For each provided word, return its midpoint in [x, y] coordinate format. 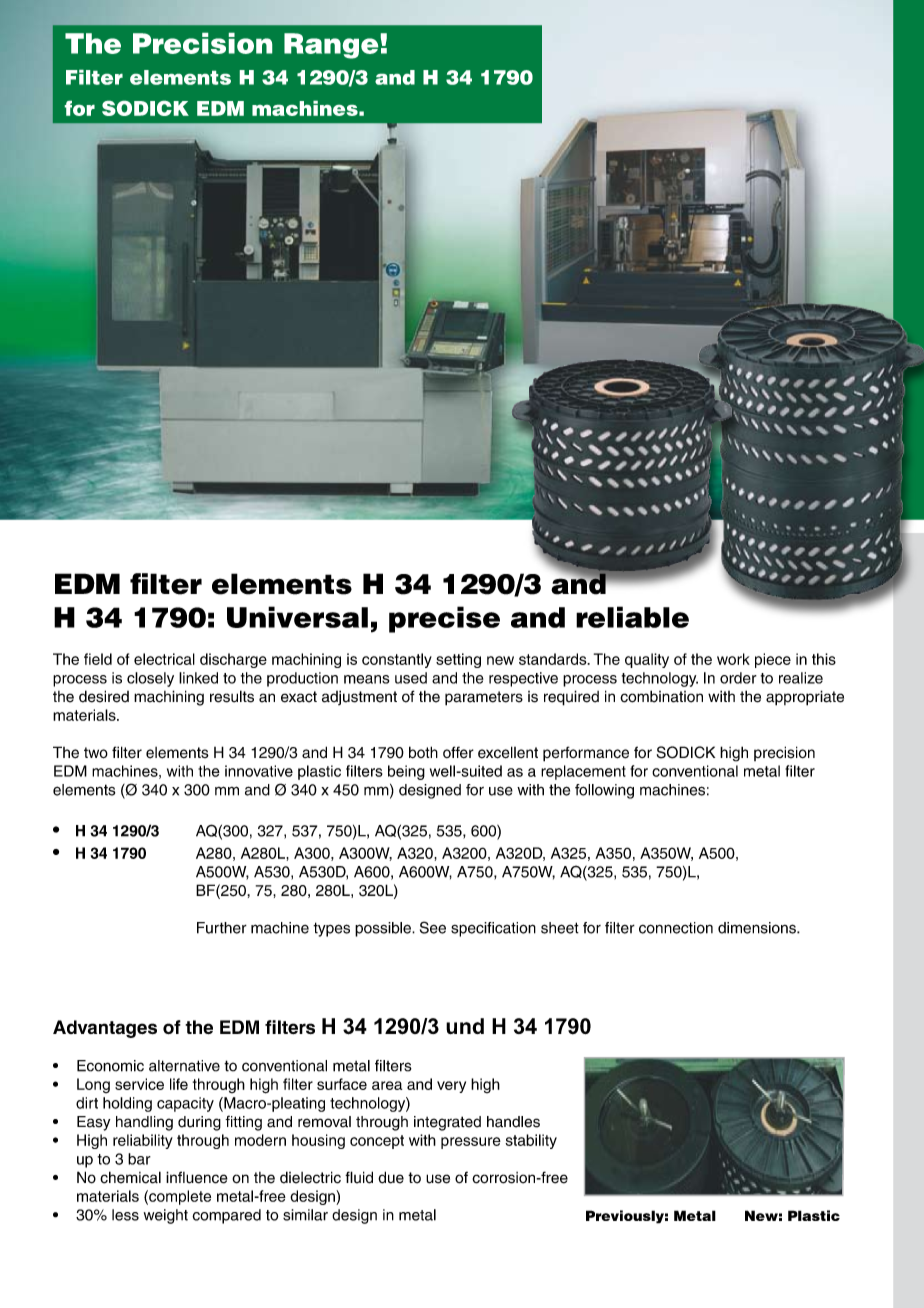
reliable [632, 617]
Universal [297, 617]
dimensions [758, 928]
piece [773, 660]
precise [444, 619]
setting [458, 660]
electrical [164, 659]
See [433, 927]
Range [331, 46]
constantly [397, 660]
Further [222, 928]
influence [197, 1177]
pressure [471, 1143]
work [733, 659]
